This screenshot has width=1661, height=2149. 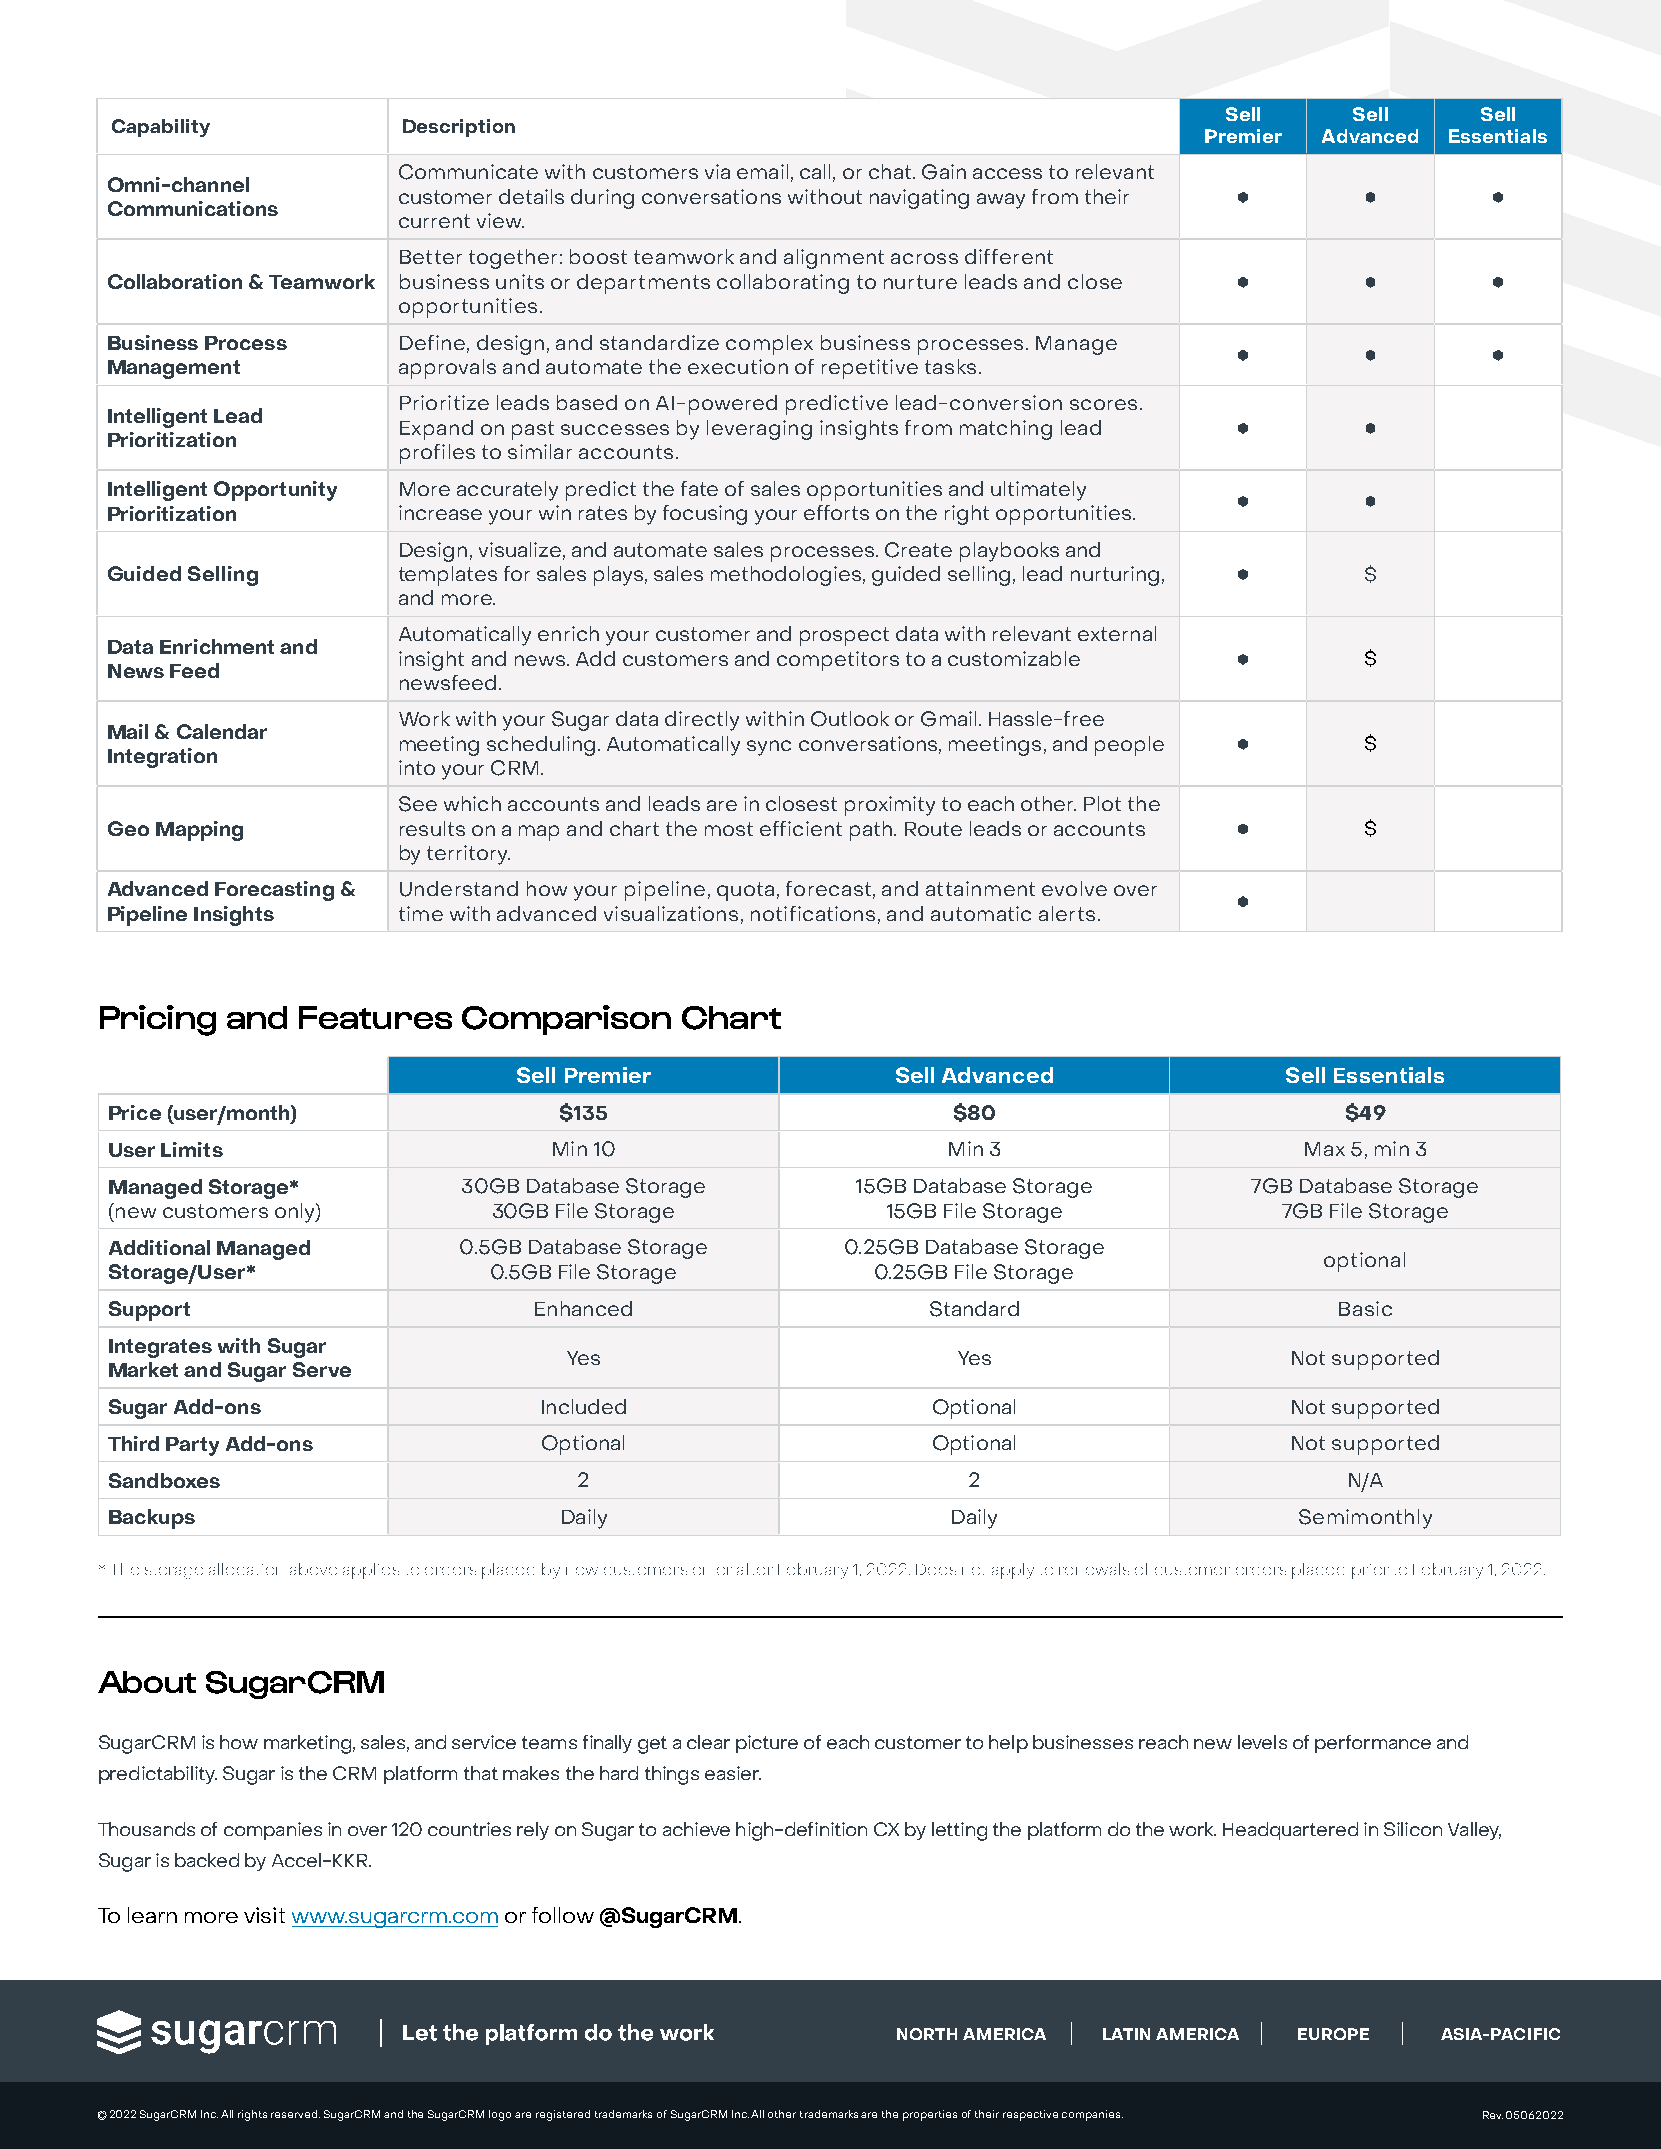 What do you see at coordinates (566, 1020) in the screenshot?
I see `Comparison` at bounding box center [566, 1020].
